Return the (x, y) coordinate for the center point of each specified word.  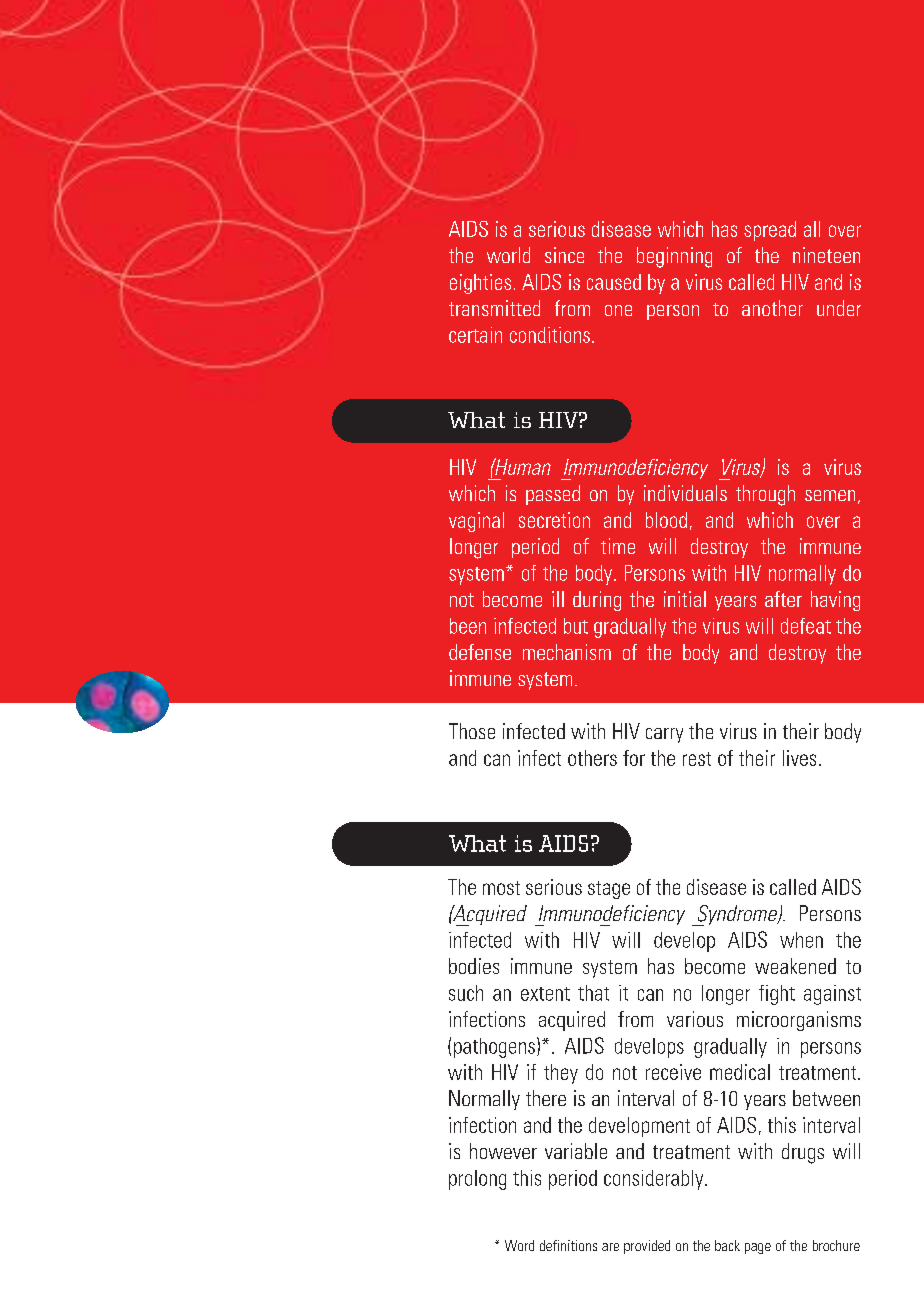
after (783, 599)
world (508, 255)
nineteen (826, 255)
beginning (674, 257)
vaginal (476, 522)
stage (609, 890)
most (501, 888)
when (801, 940)
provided (647, 1247)
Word (519, 1245)
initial (685, 599)
